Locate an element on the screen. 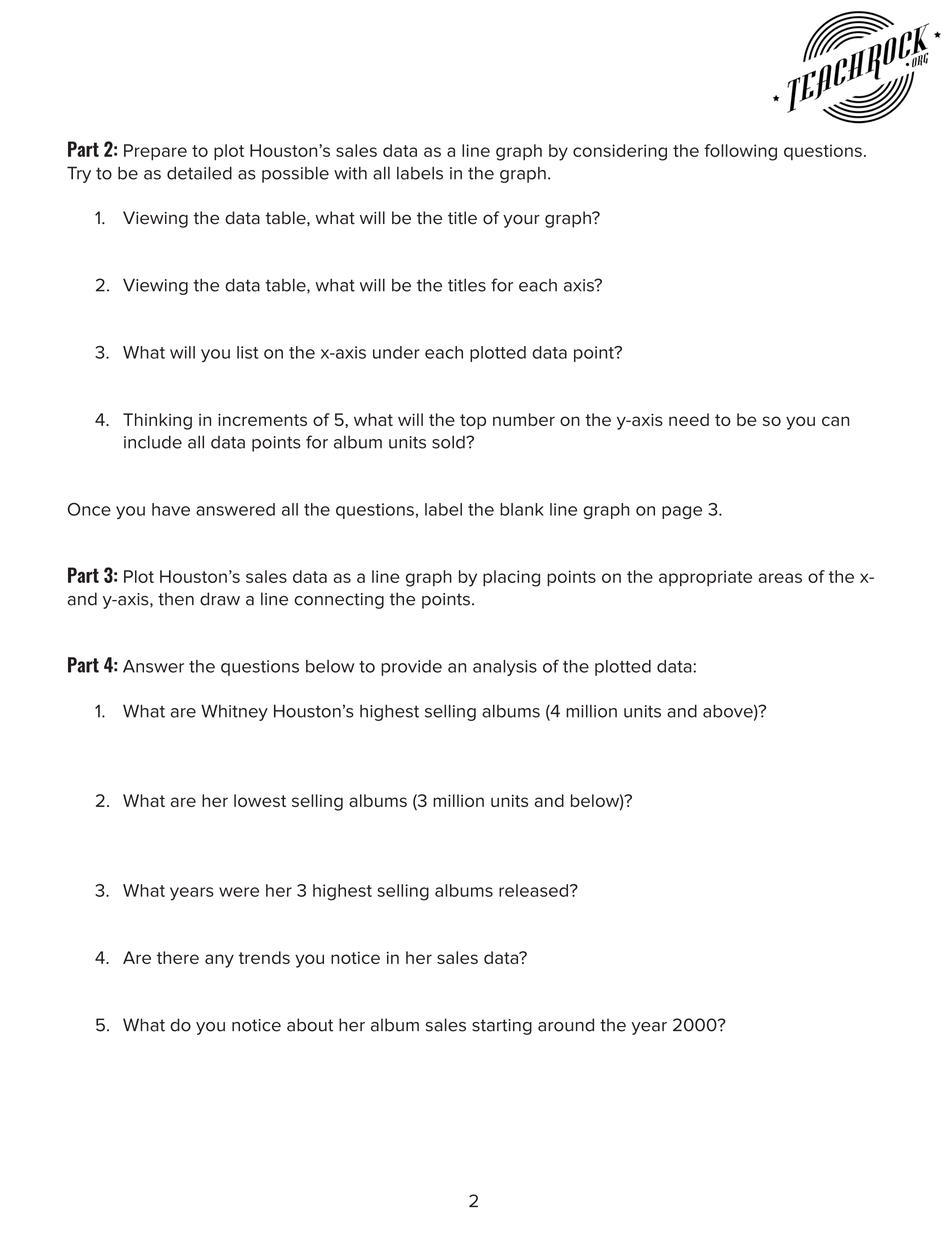 The height and width of the screenshot is (1233, 952). provide is located at coordinates (411, 668).
